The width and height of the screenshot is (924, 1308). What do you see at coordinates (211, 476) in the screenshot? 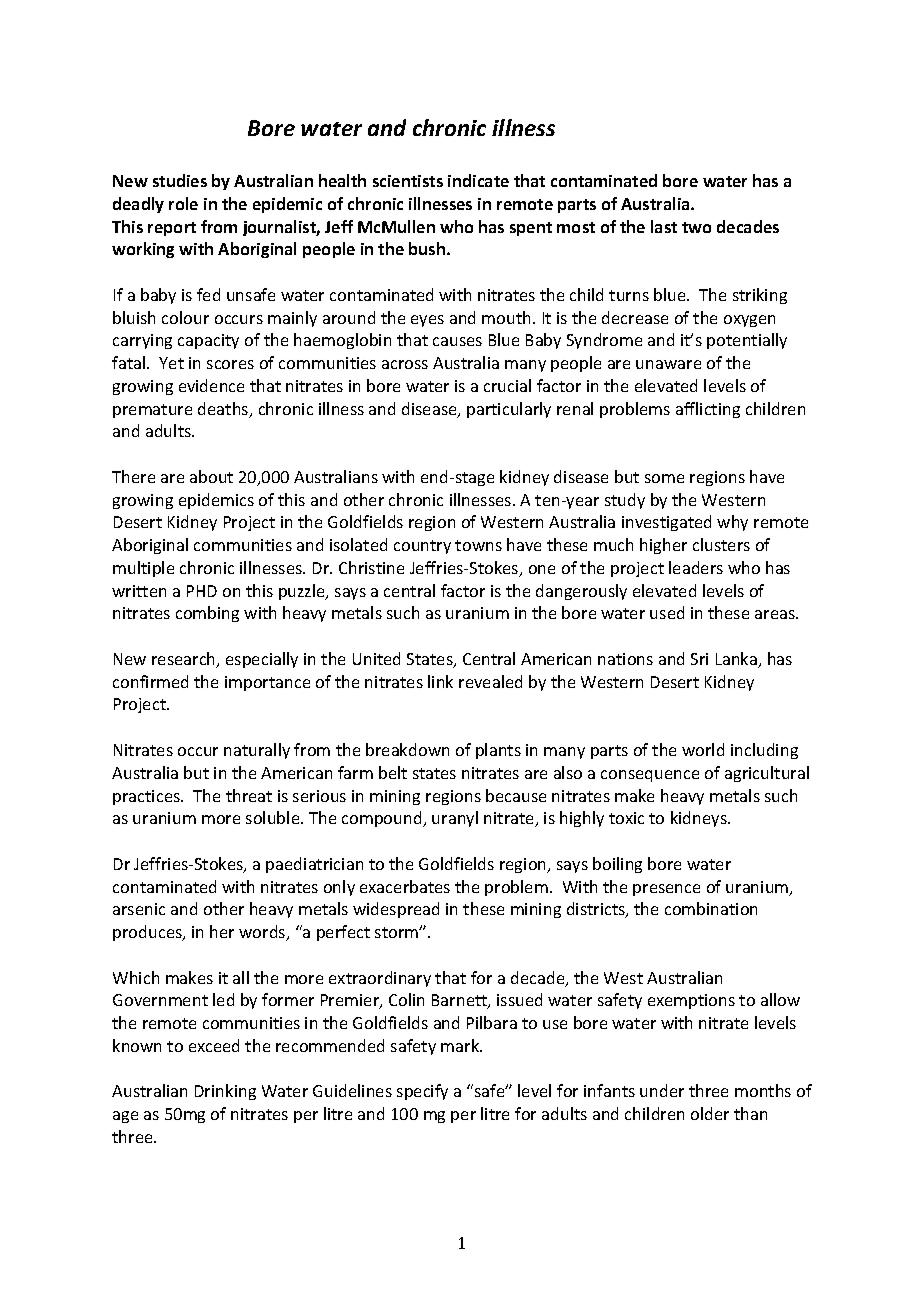
I see `about` at bounding box center [211, 476].
